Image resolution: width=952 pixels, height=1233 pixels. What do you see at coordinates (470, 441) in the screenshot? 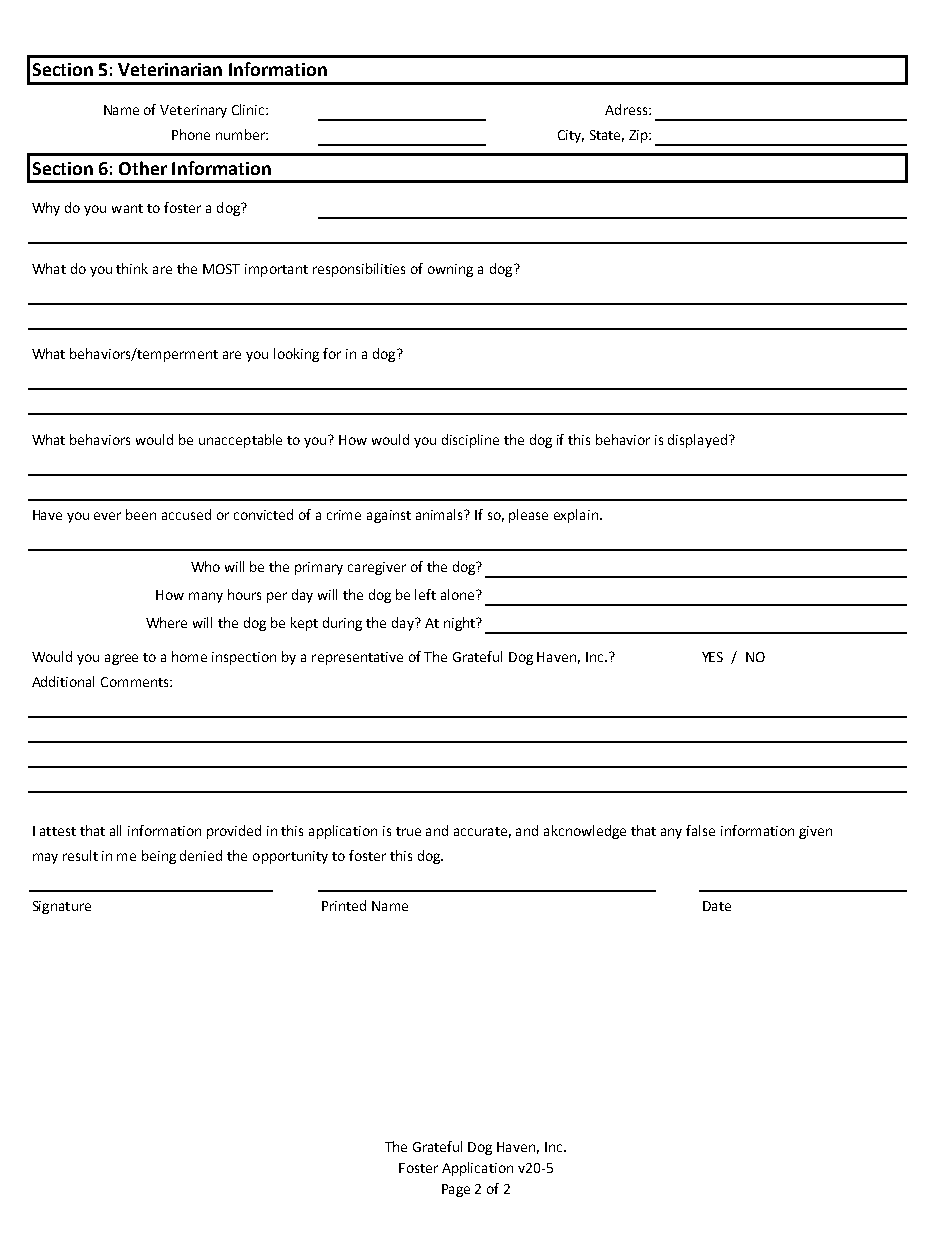
I see `discipline` at bounding box center [470, 441].
